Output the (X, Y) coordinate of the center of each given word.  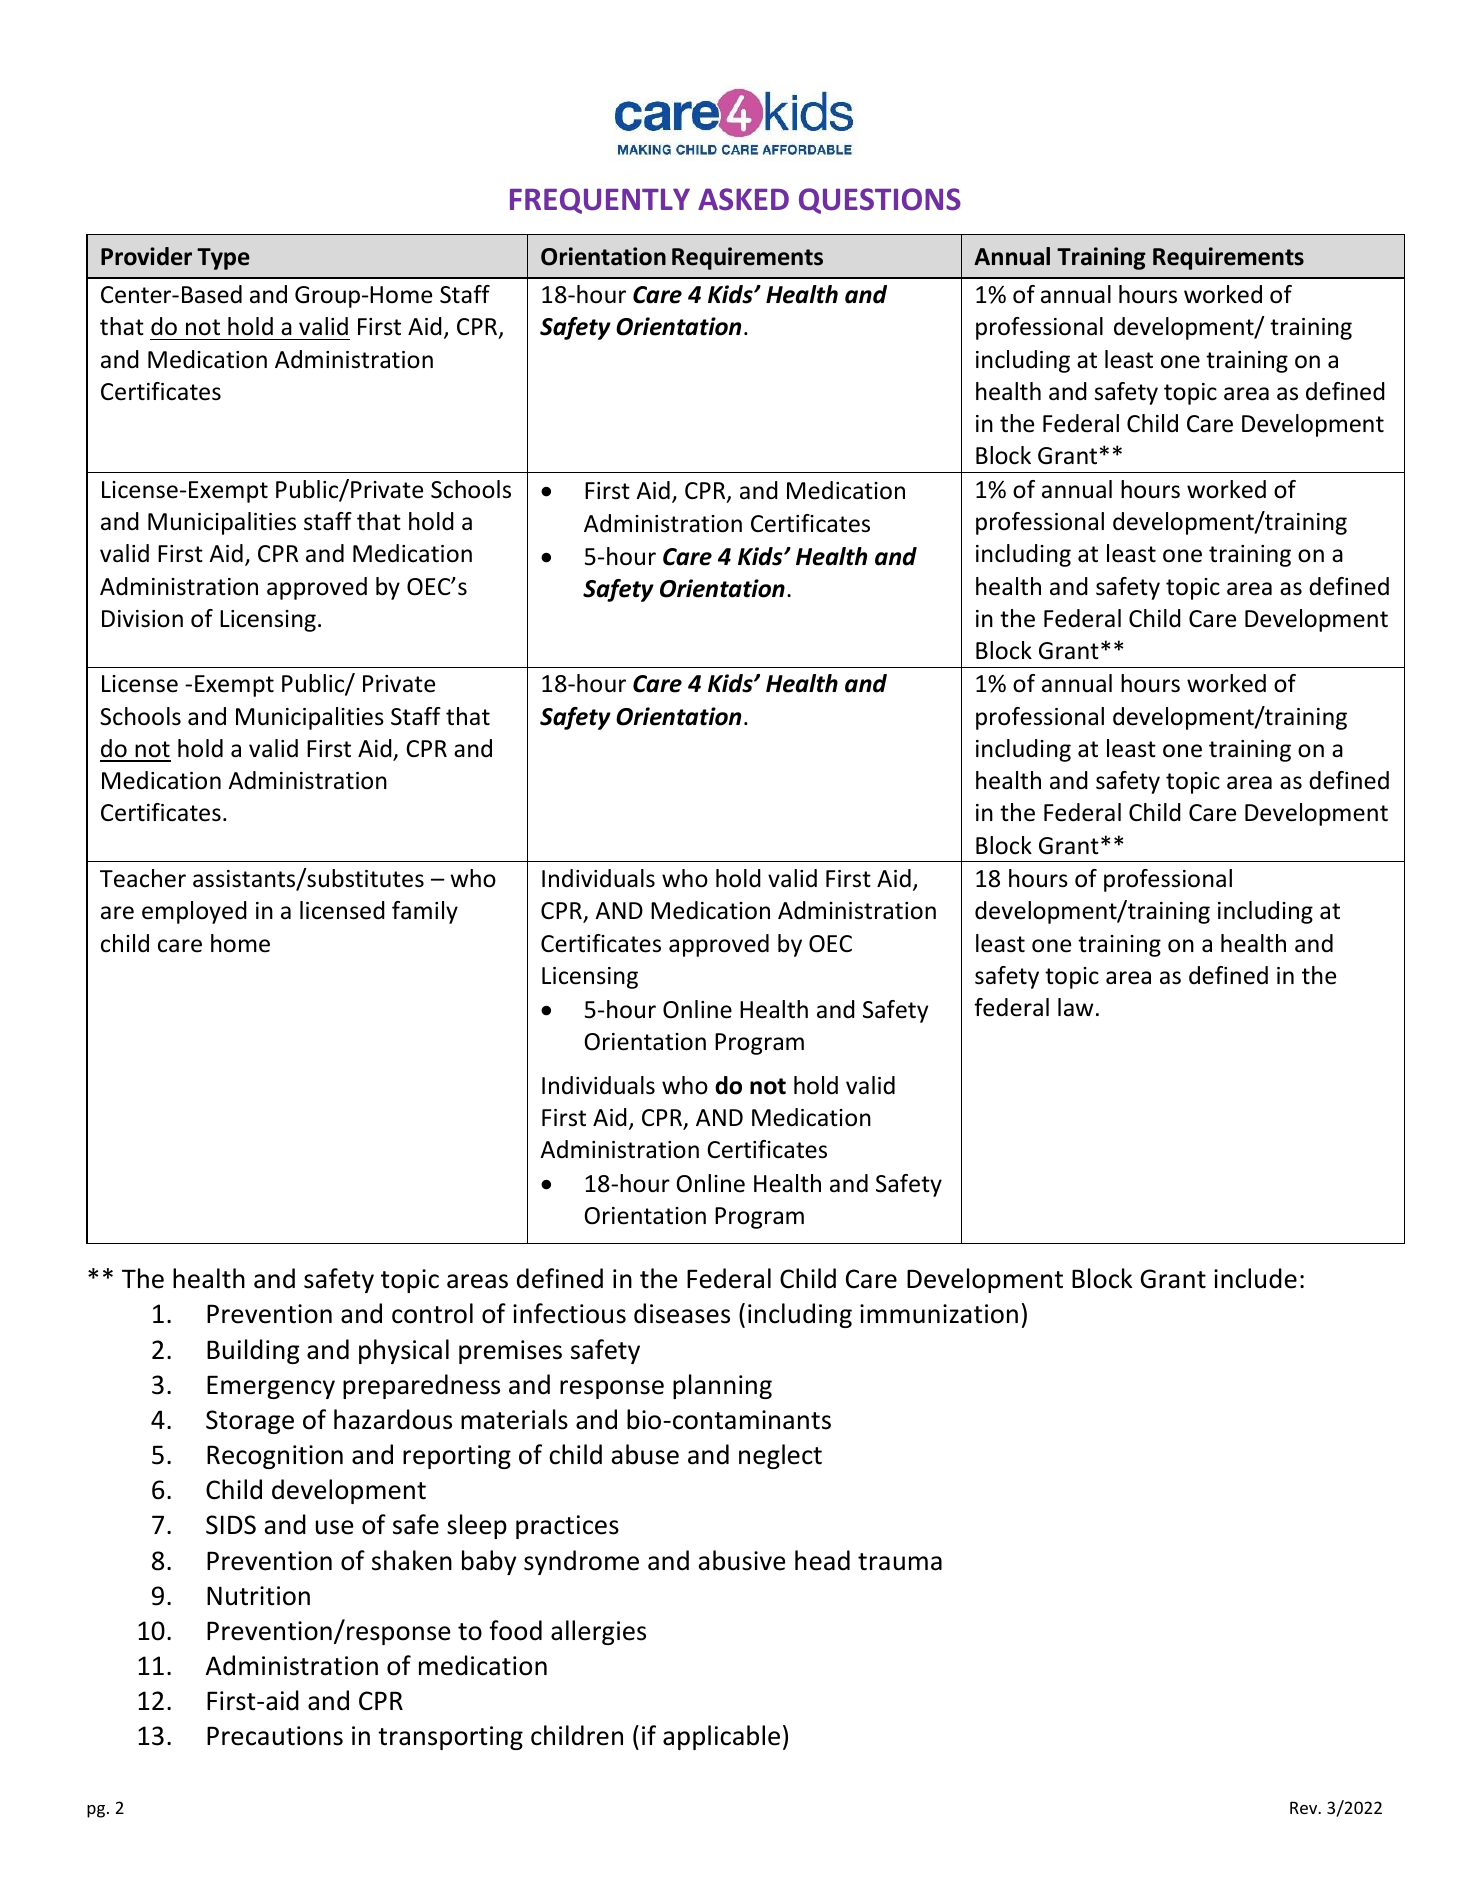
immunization (939, 1314)
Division (142, 619)
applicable (721, 1737)
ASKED (743, 199)
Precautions (275, 1736)
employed (194, 912)
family (425, 912)
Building (253, 1351)
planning (722, 1386)
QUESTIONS (880, 201)
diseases (682, 1313)
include (1255, 1278)
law (1075, 1007)
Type (223, 259)
